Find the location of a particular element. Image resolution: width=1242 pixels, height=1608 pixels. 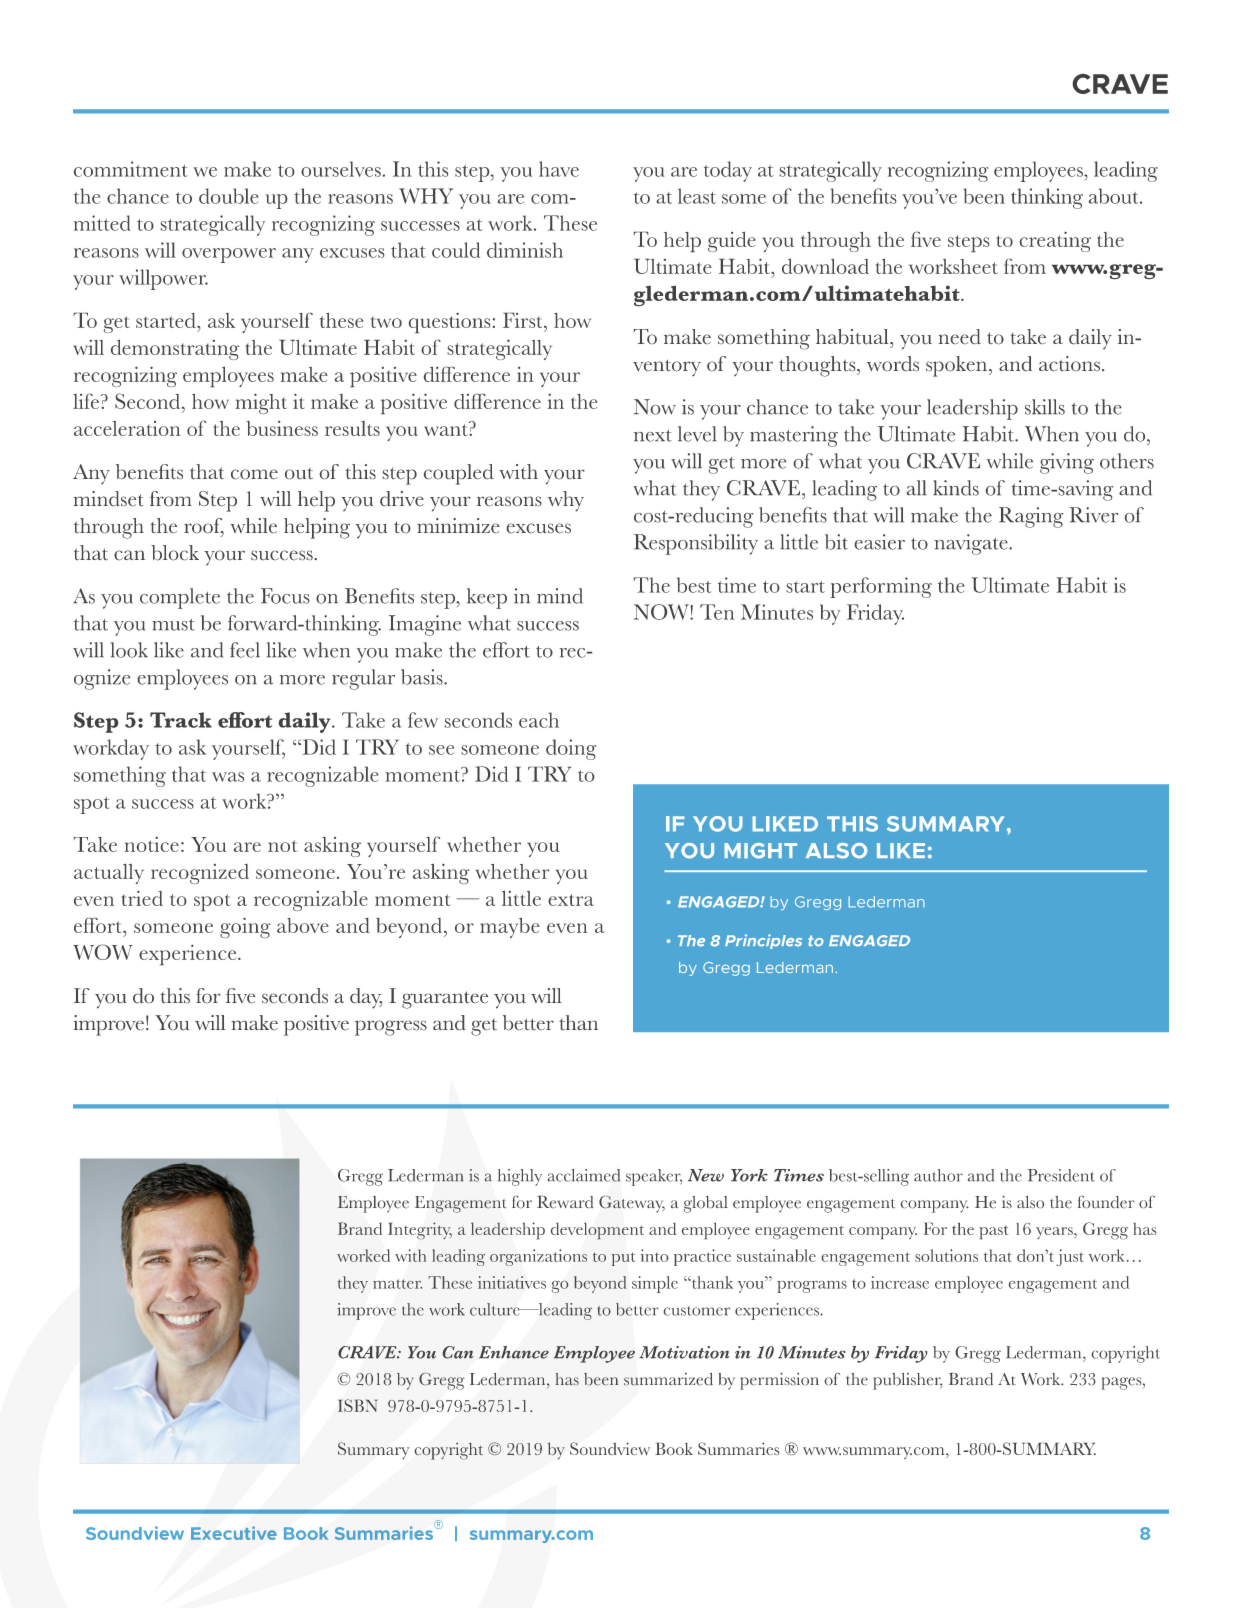

Executive is located at coordinates (234, 1533).
